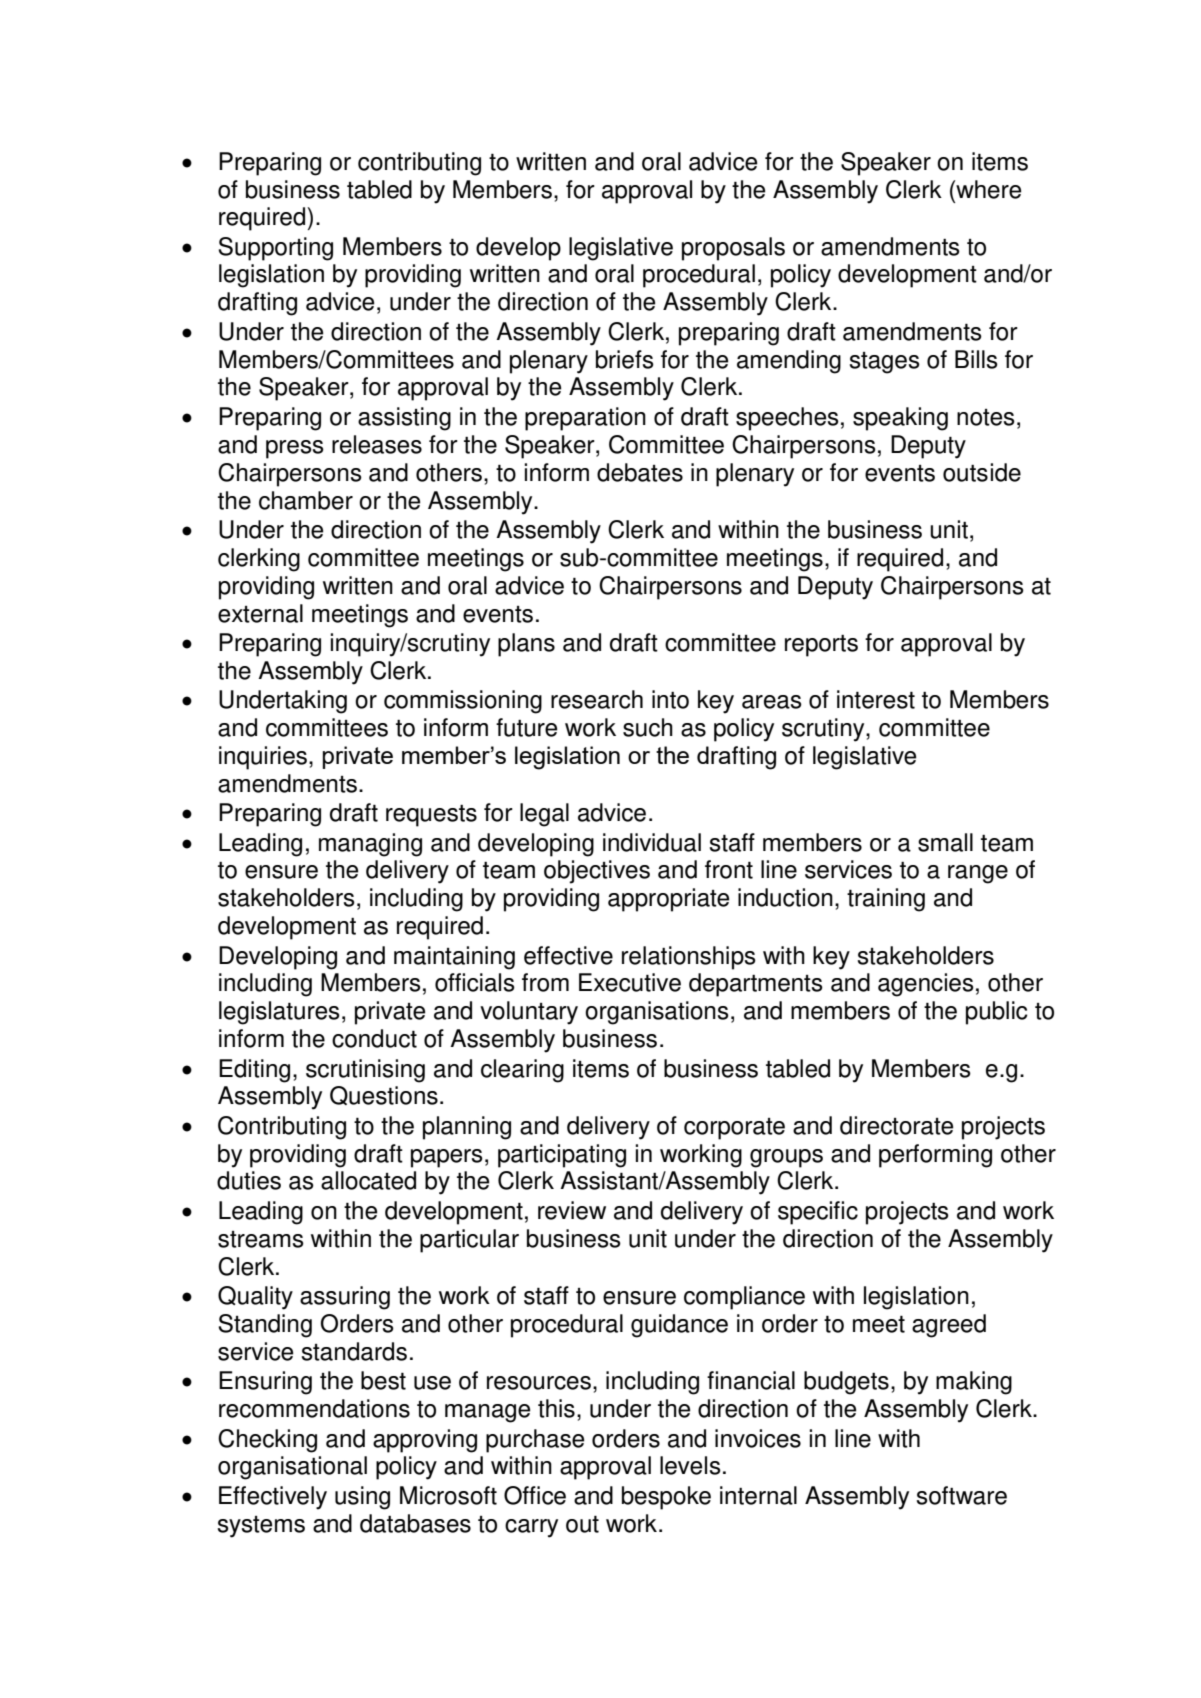 The image size is (1201, 1698). Describe the element at coordinates (733, 249) in the screenshot. I see `proposals` at that location.
